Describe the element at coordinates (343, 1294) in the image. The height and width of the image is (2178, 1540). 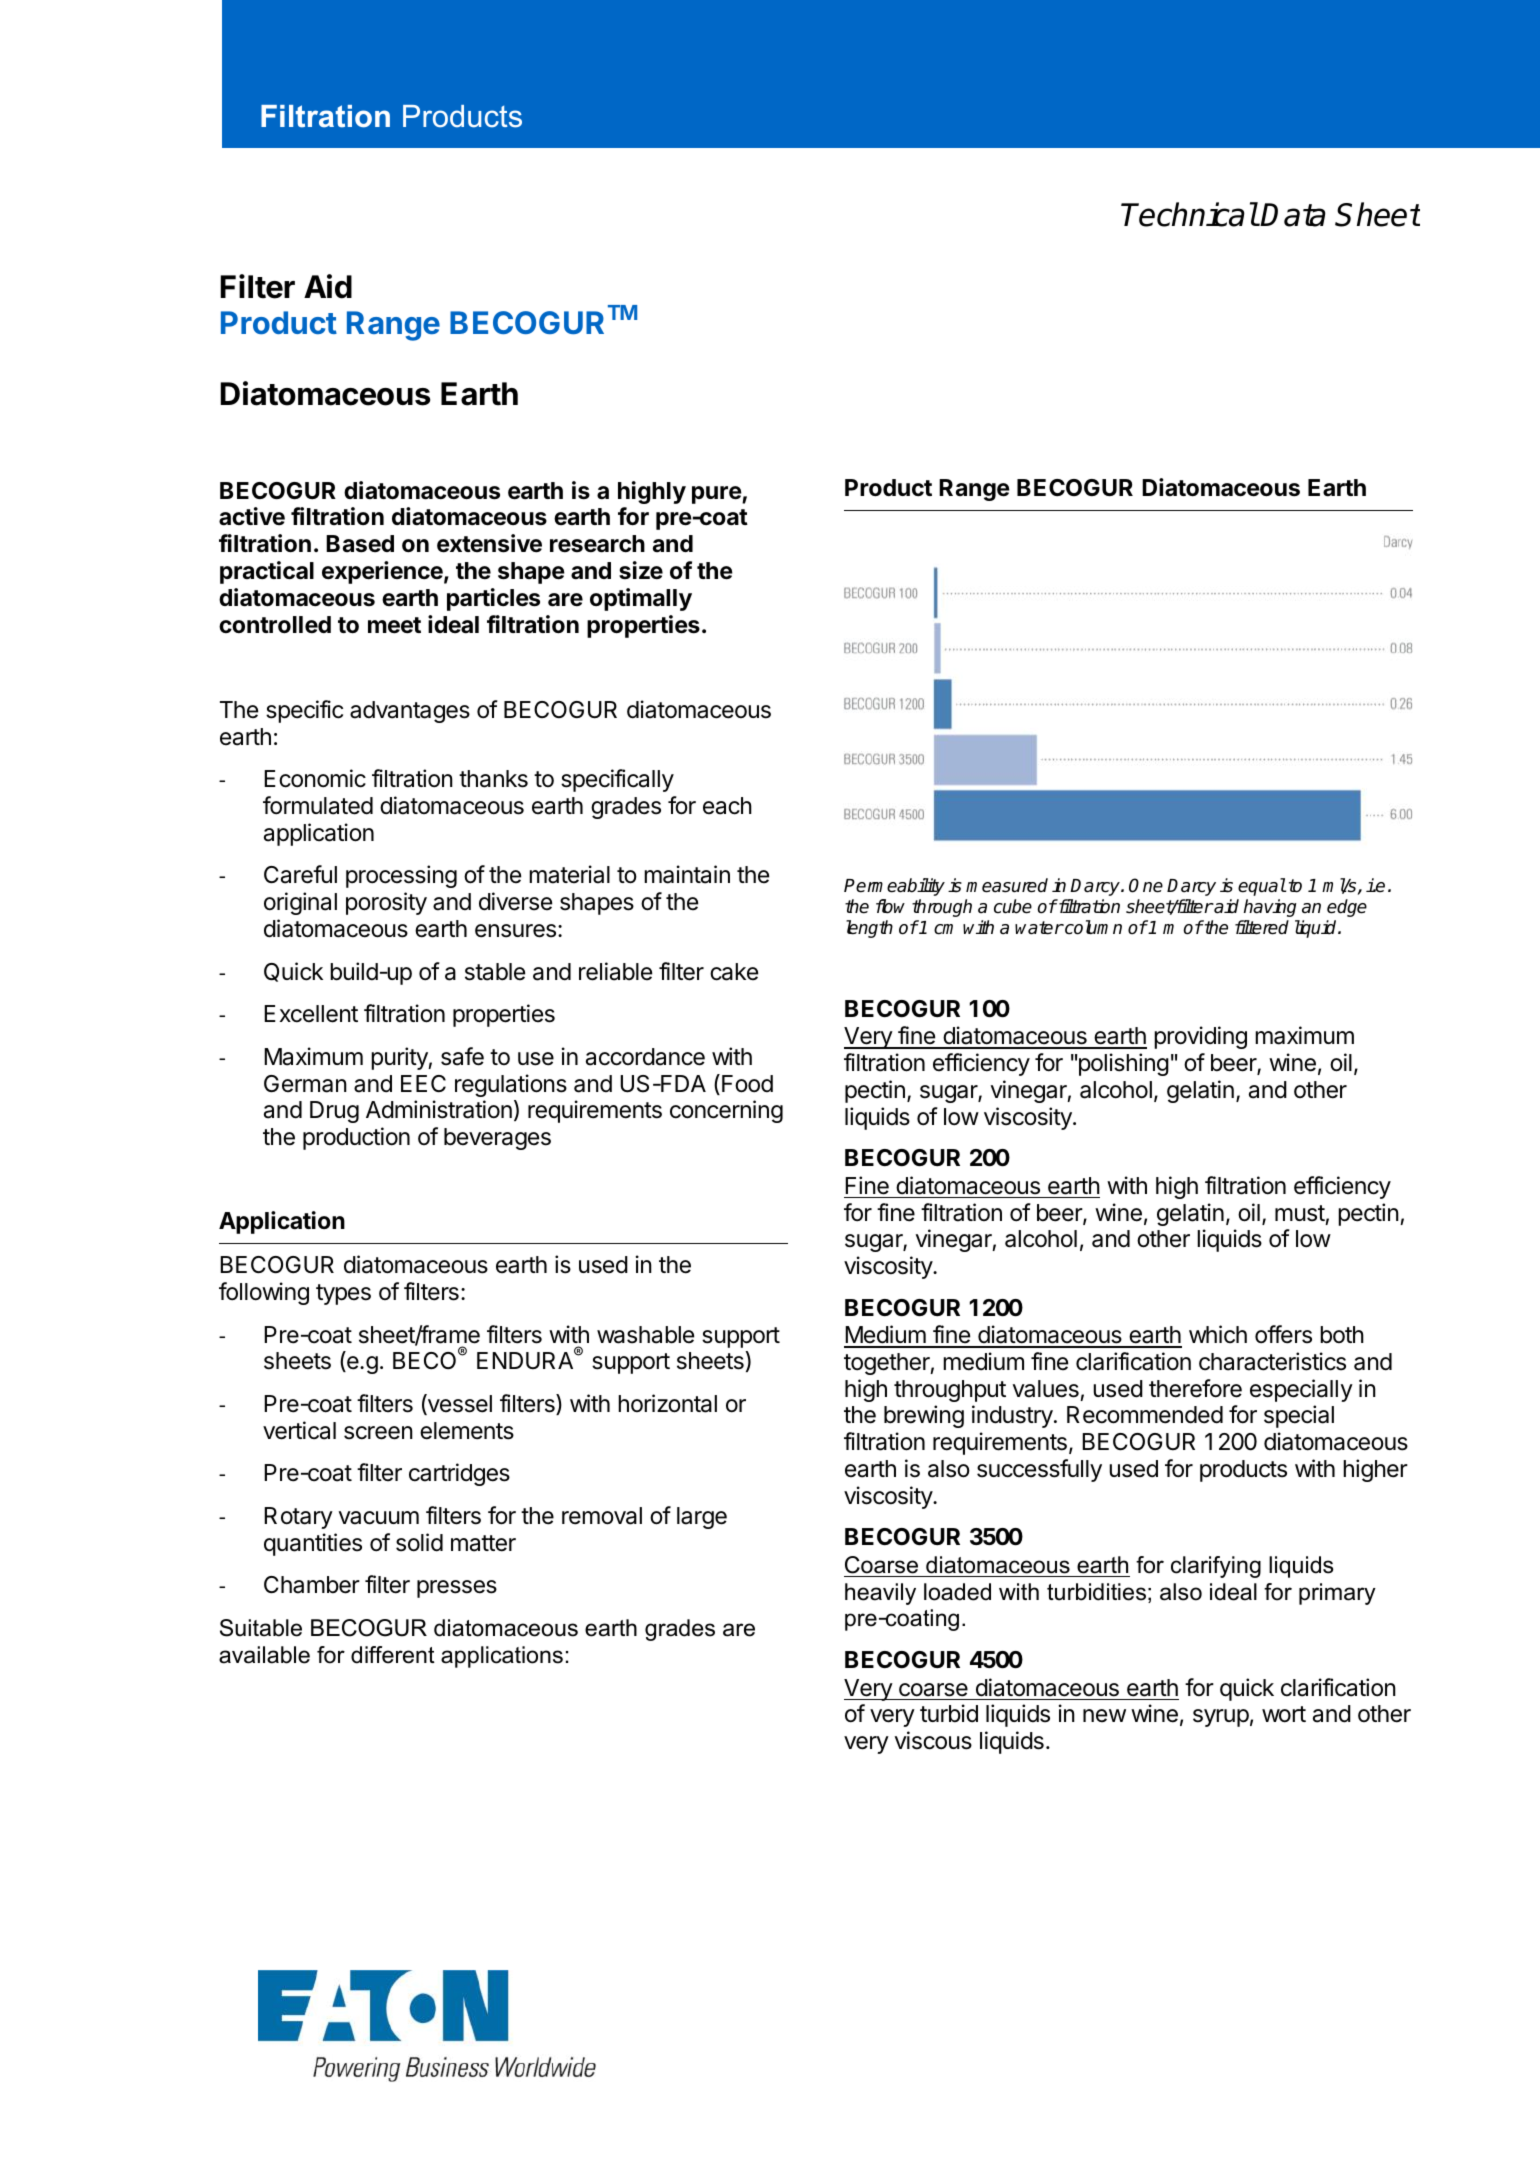
I see `types` at that location.
